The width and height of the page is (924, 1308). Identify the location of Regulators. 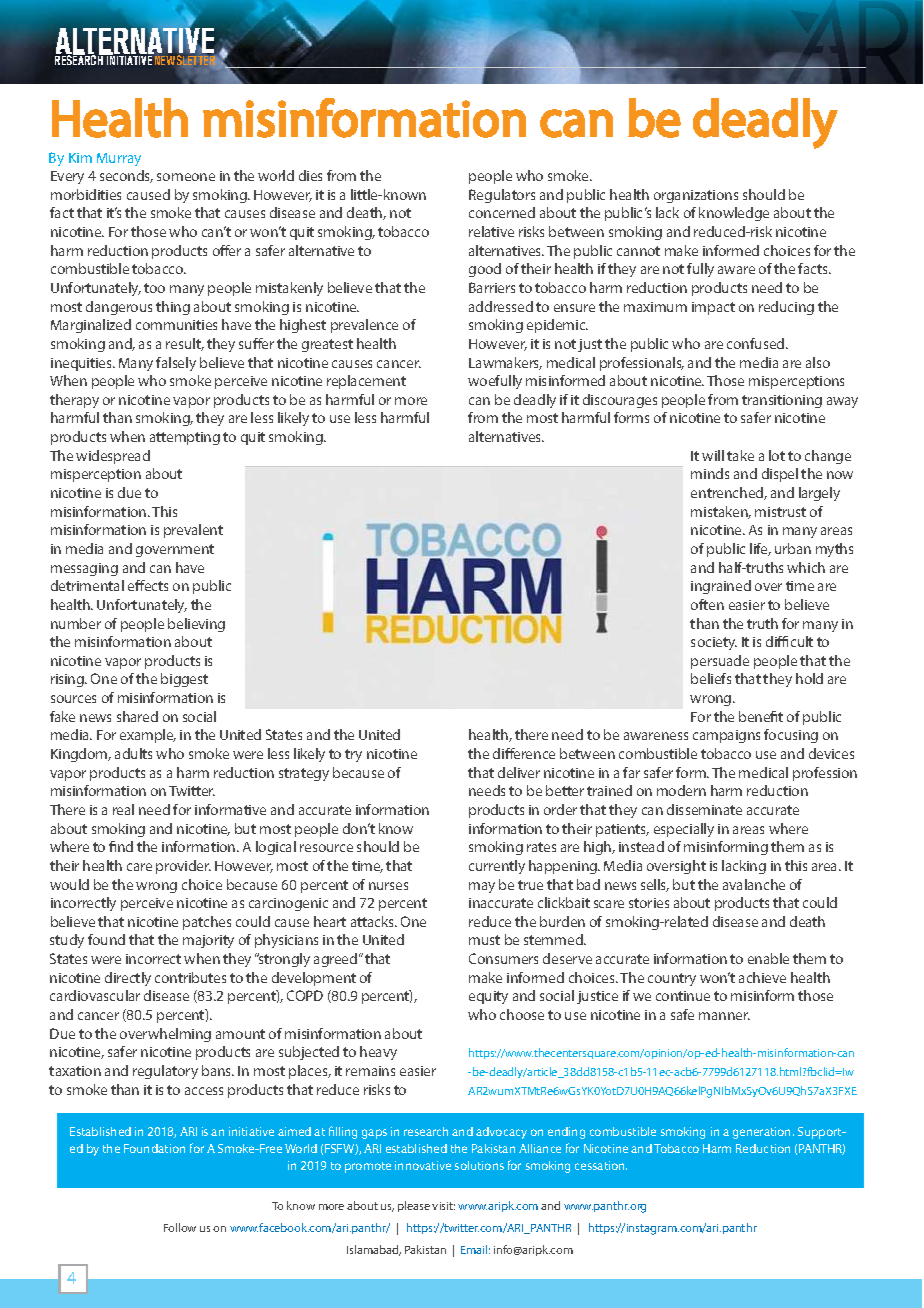
(502, 196).
